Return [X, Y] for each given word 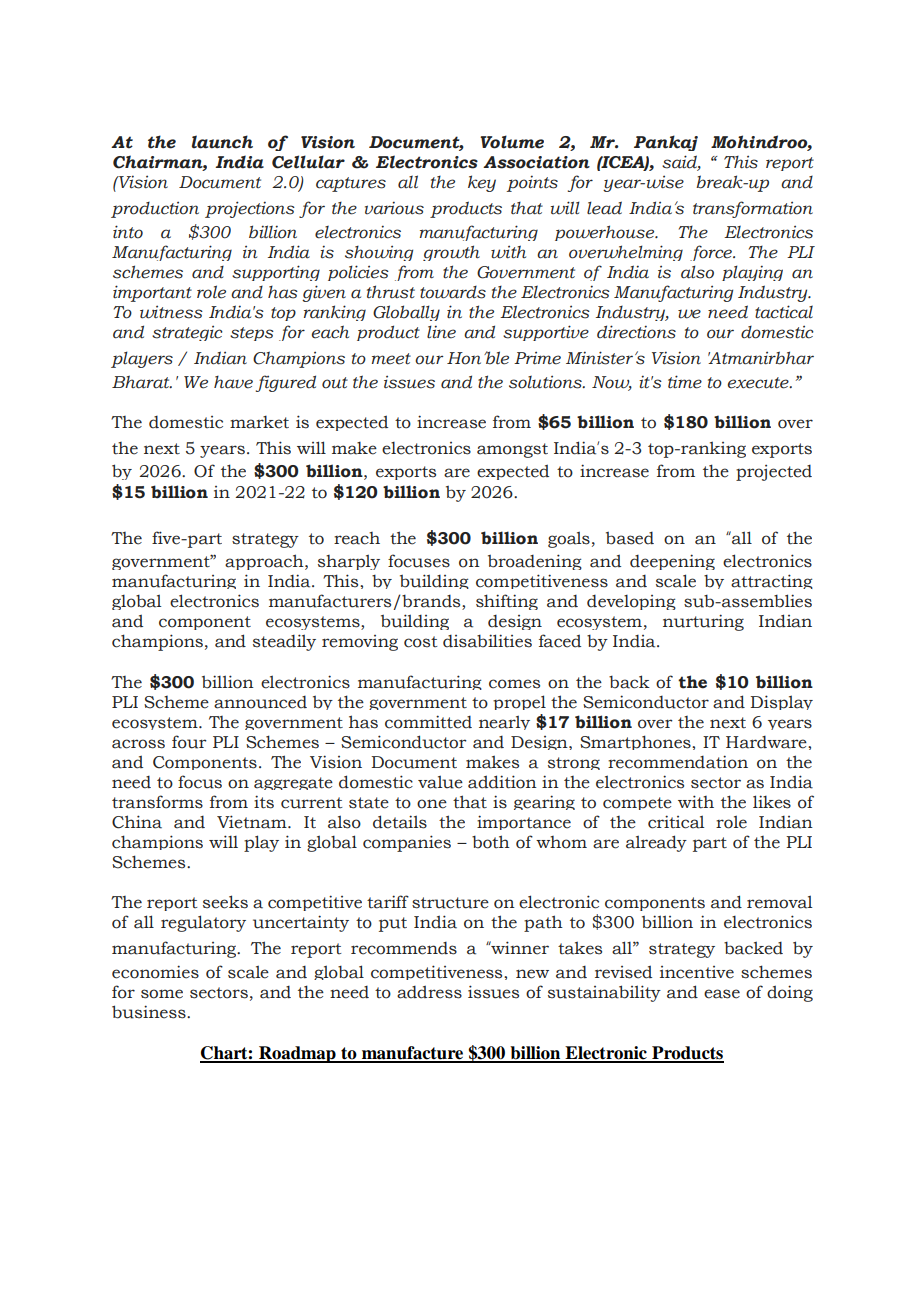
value [440, 782]
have [233, 382]
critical [676, 822]
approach [265, 562]
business [150, 1012]
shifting [507, 602]
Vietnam [253, 822]
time [685, 382]
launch [222, 142]
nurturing [703, 622]
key [482, 183]
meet [391, 359]
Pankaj [666, 143]
